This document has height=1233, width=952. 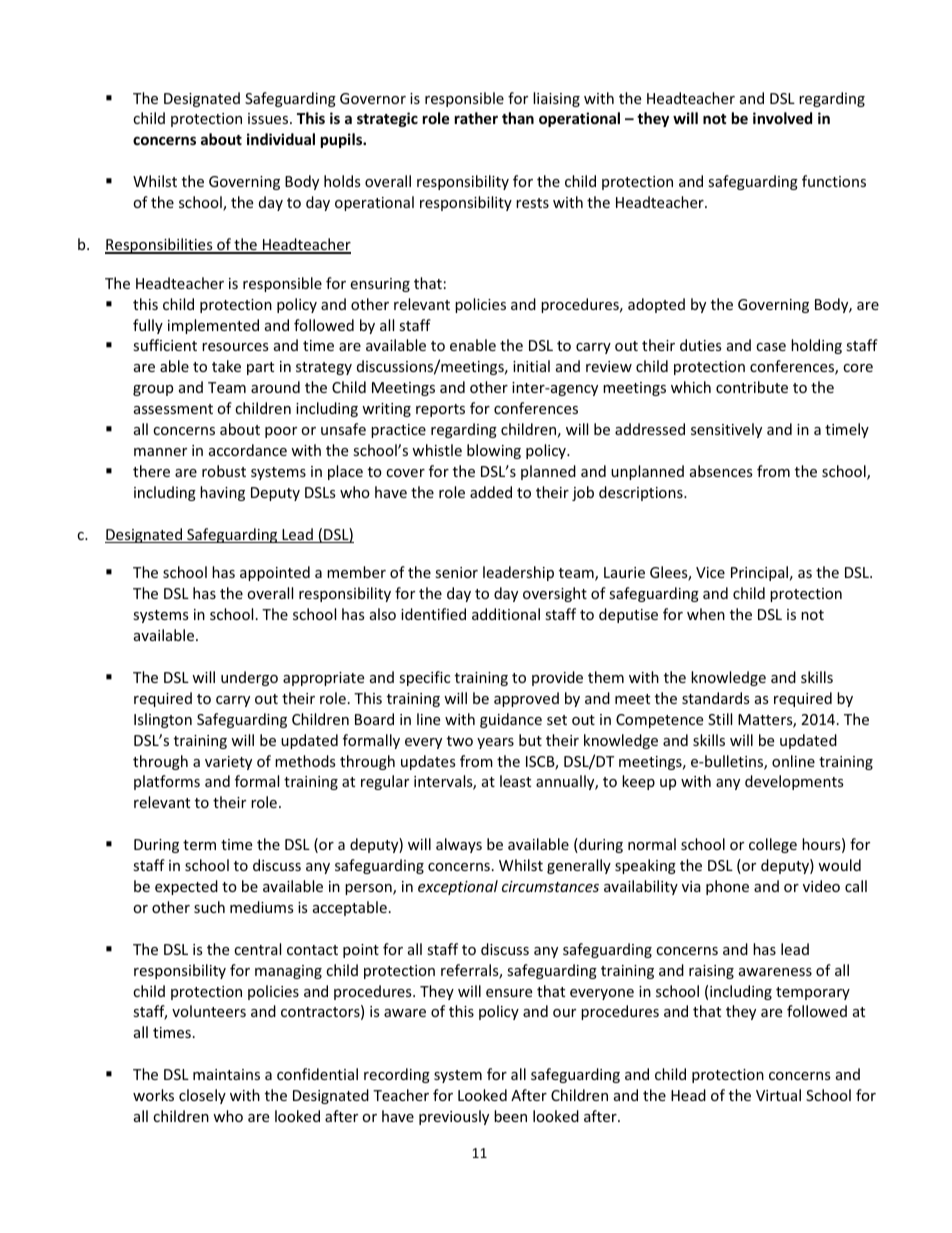 I want to click on than, so click(x=518, y=118).
